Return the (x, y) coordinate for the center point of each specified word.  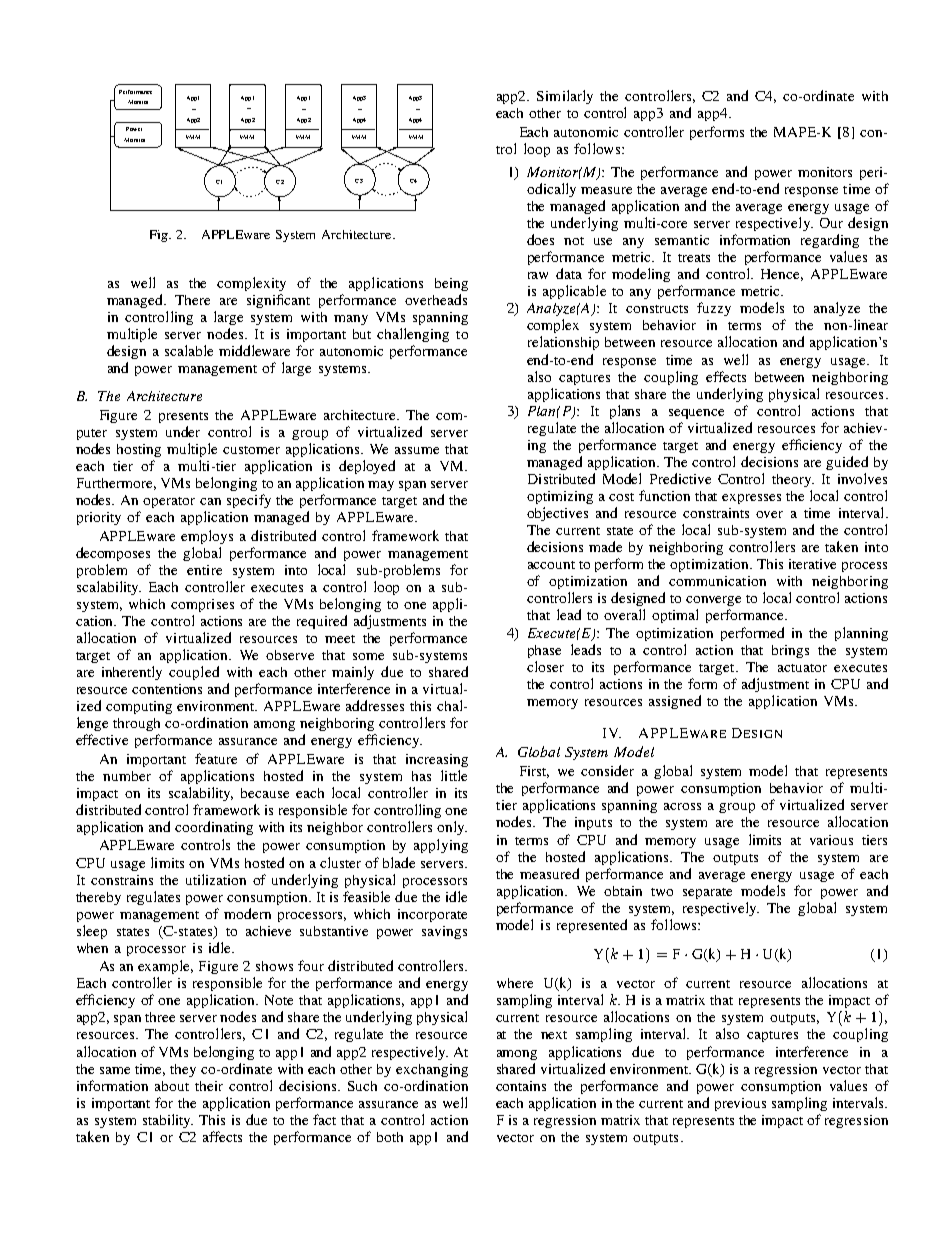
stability (168, 1121)
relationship (563, 343)
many (351, 320)
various (831, 840)
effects (726, 376)
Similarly (565, 97)
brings (790, 651)
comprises (202, 605)
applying (441, 846)
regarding (830, 241)
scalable (189, 350)
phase (544, 651)
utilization (216, 879)
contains (521, 1086)
